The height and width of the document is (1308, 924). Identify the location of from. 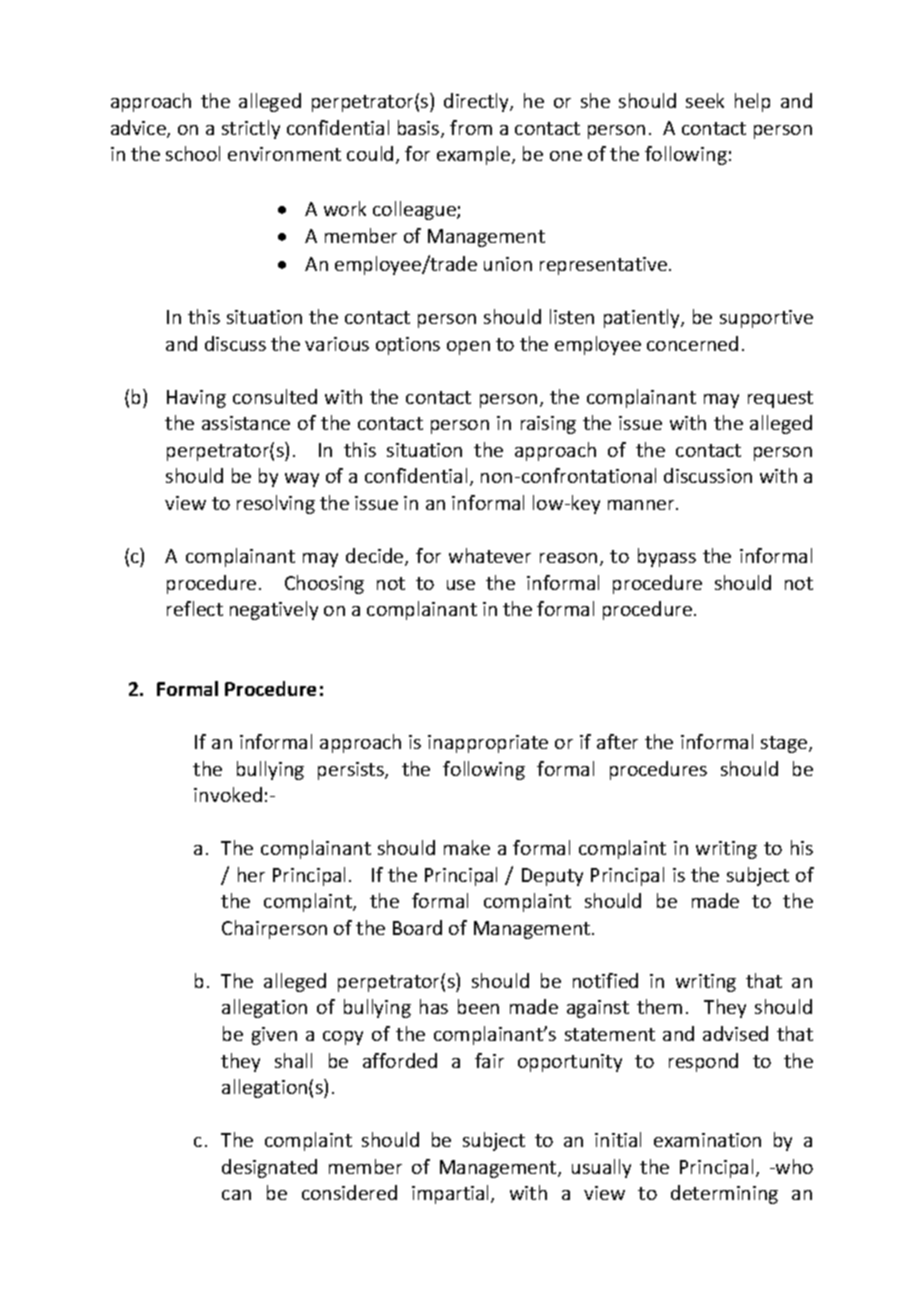
(471, 127).
